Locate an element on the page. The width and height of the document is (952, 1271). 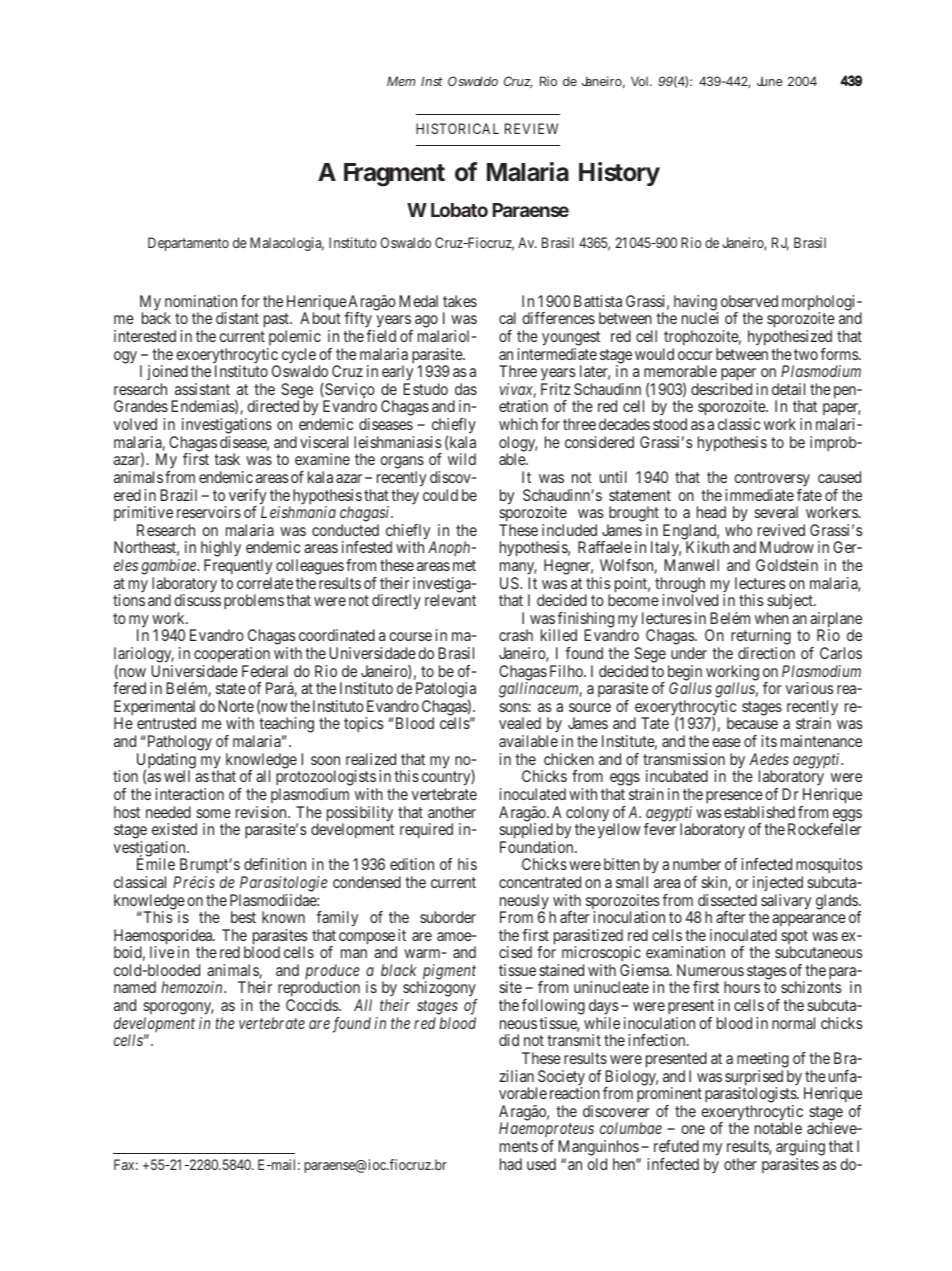
some is located at coordinates (213, 813).
